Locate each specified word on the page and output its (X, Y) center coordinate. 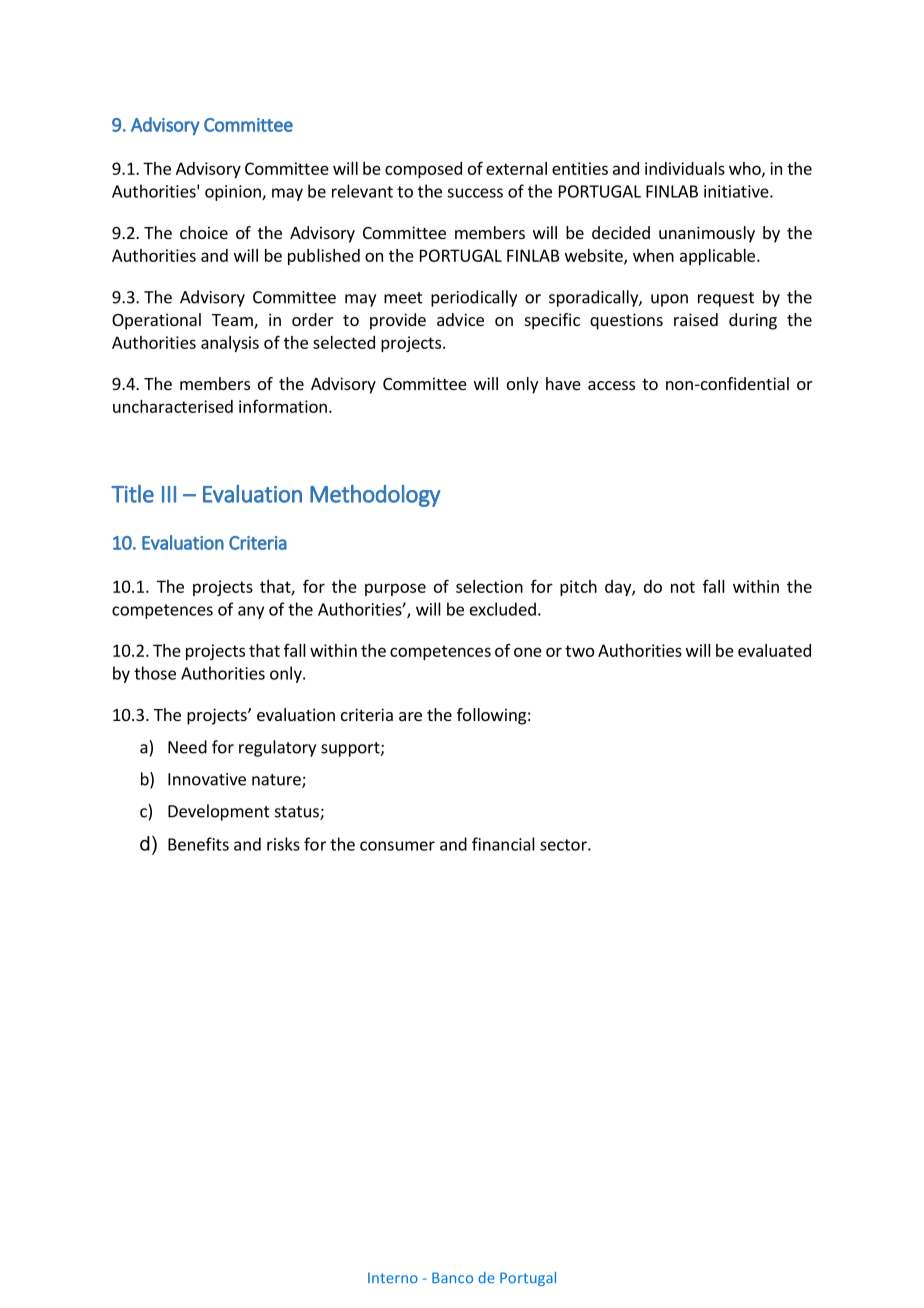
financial (503, 844)
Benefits (198, 844)
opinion (234, 193)
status (298, 813)
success (475, 193)
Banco (452, 1278)
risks (283, 844)
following (491, 716)
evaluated (774, 650)
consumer (397, 846)
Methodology (375, 496)
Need (187, 747)
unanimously (707, 234)
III (169, 494)
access (611, 385)
